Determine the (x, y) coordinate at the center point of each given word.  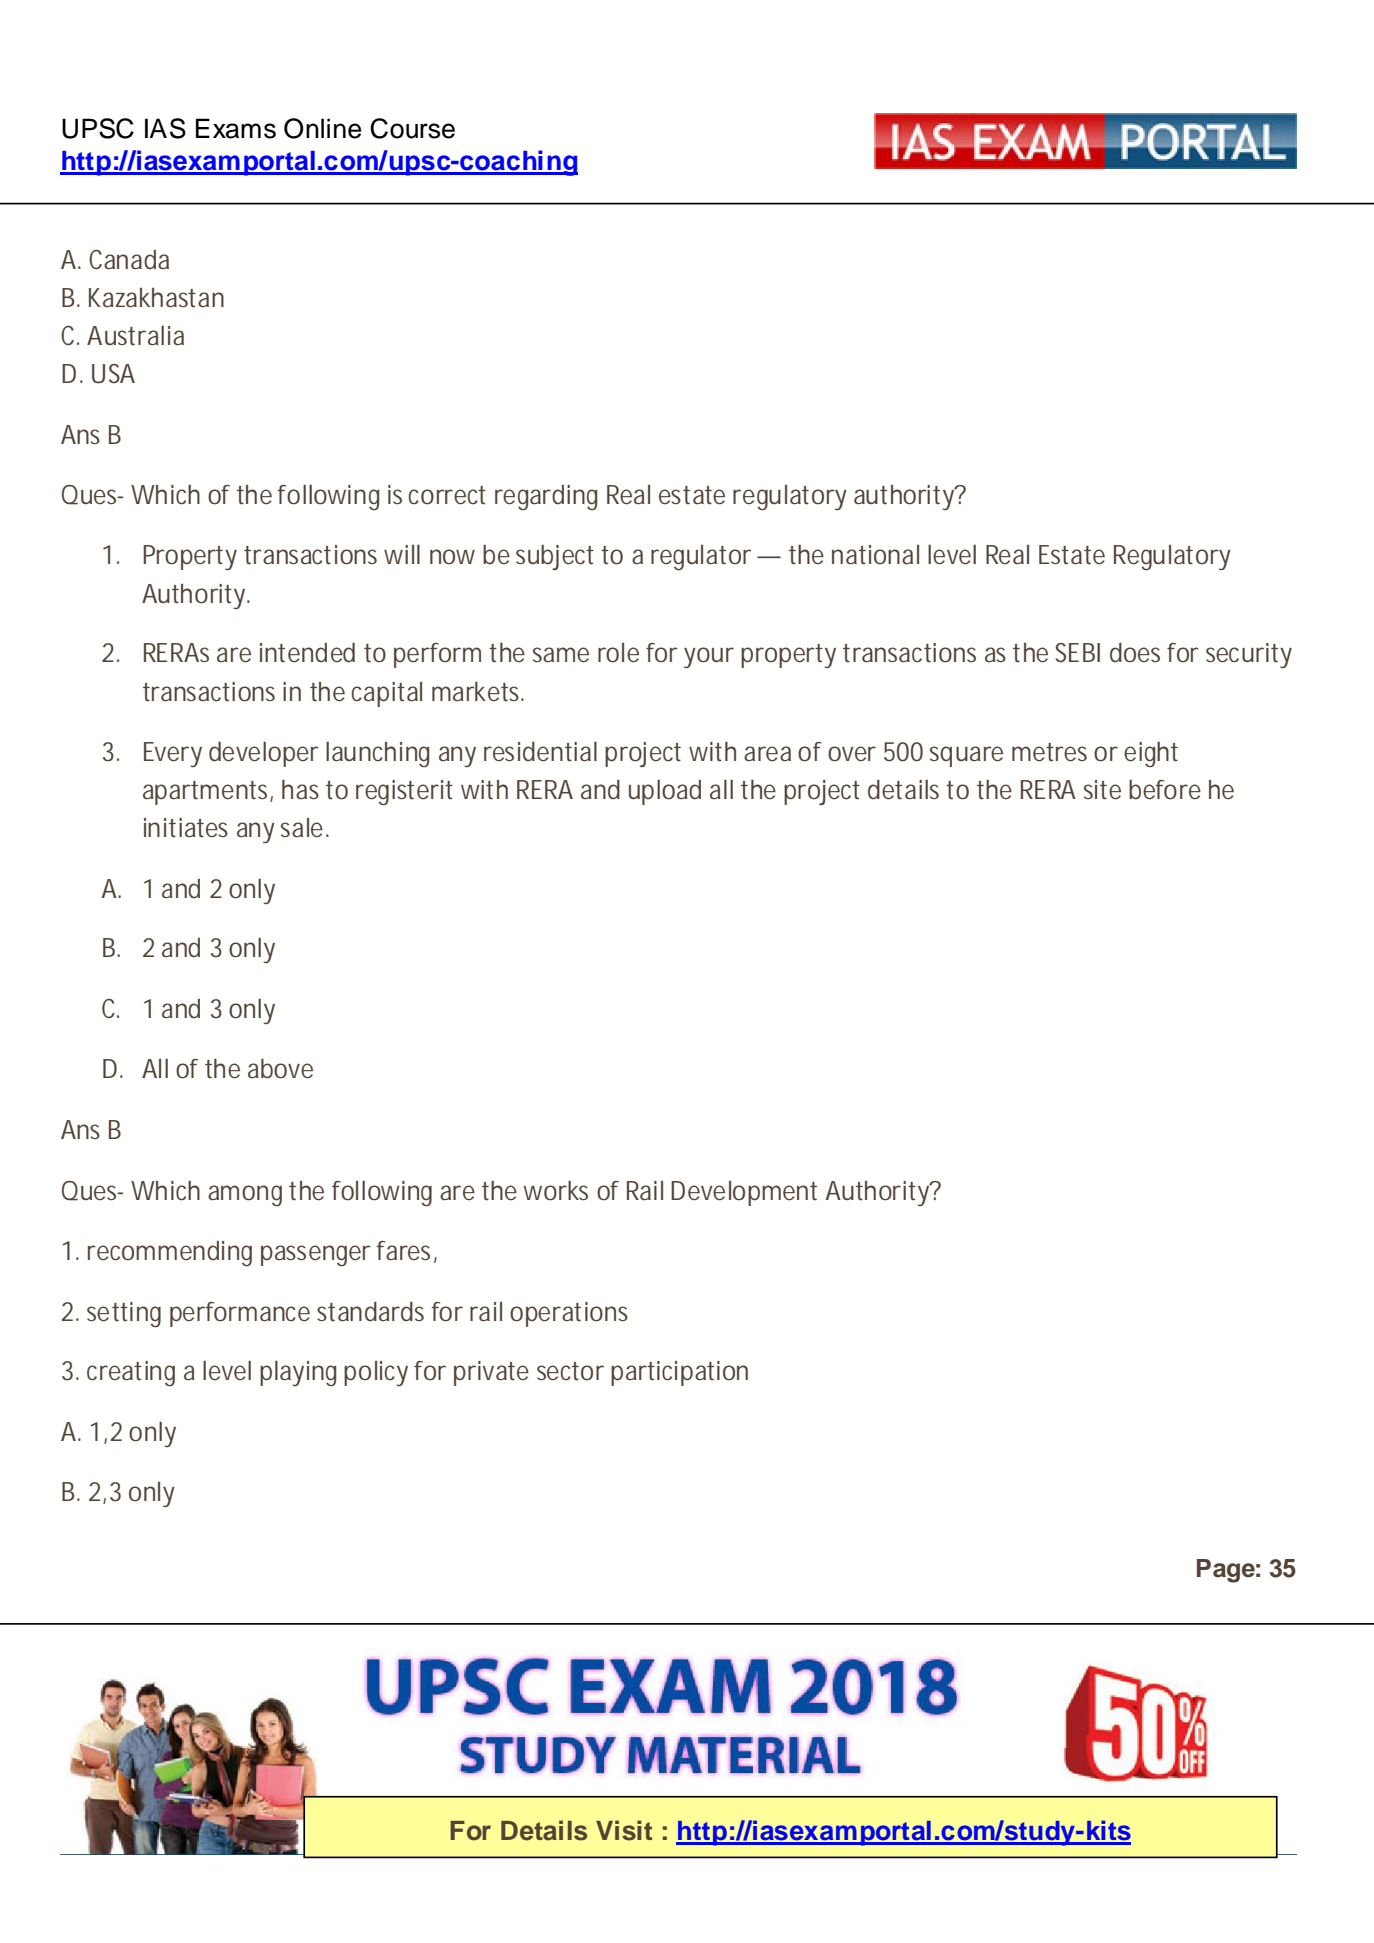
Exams (236, 128)
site (1102, 790)
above (280, 1069)
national (875, 555)
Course (412, 128)
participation (679, 1373)
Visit (624, 1830)
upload (665, 792)
